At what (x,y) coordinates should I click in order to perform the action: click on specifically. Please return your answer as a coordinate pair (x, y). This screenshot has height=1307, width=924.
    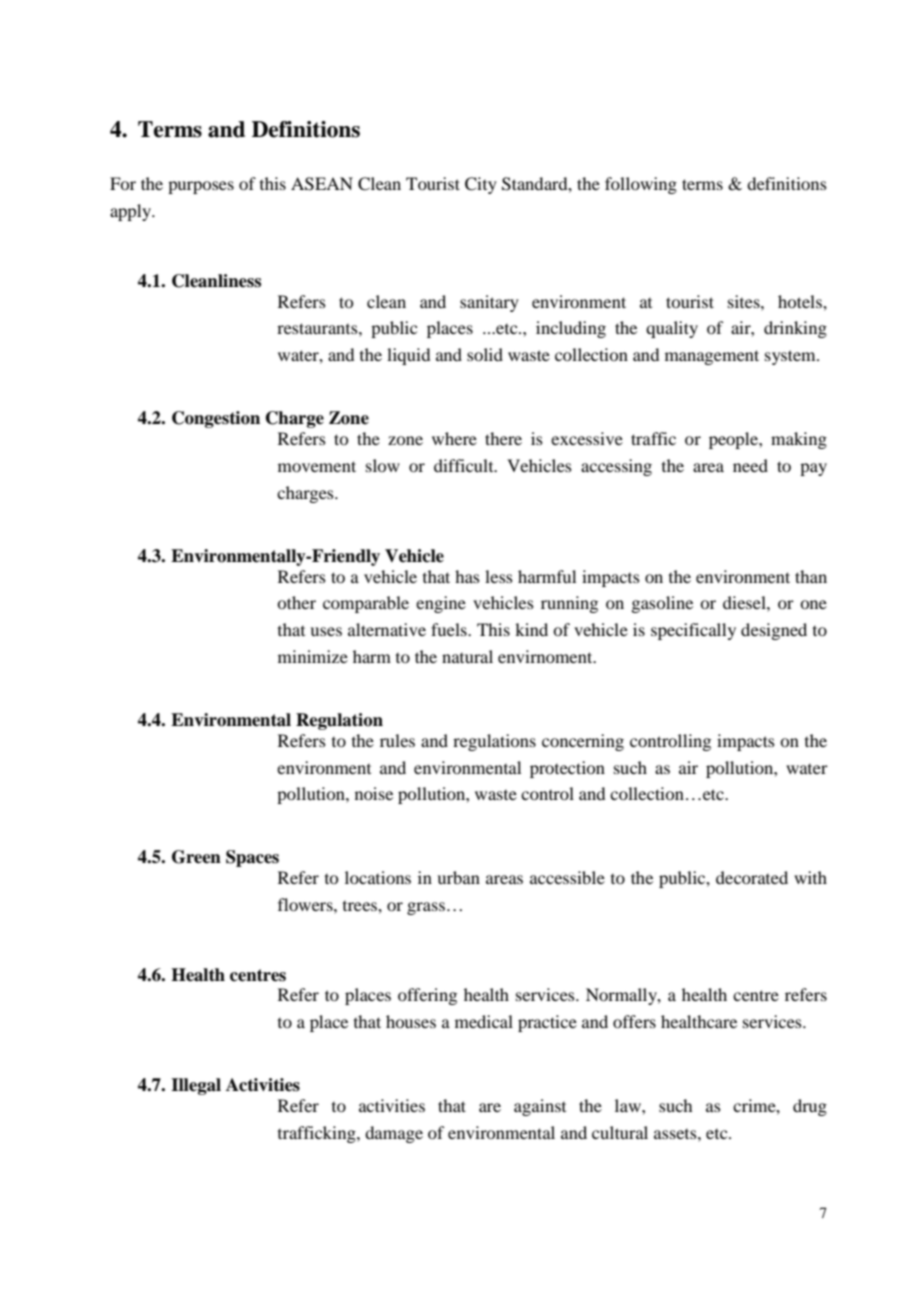
    Looking at the image, I should click on (693, 631).
